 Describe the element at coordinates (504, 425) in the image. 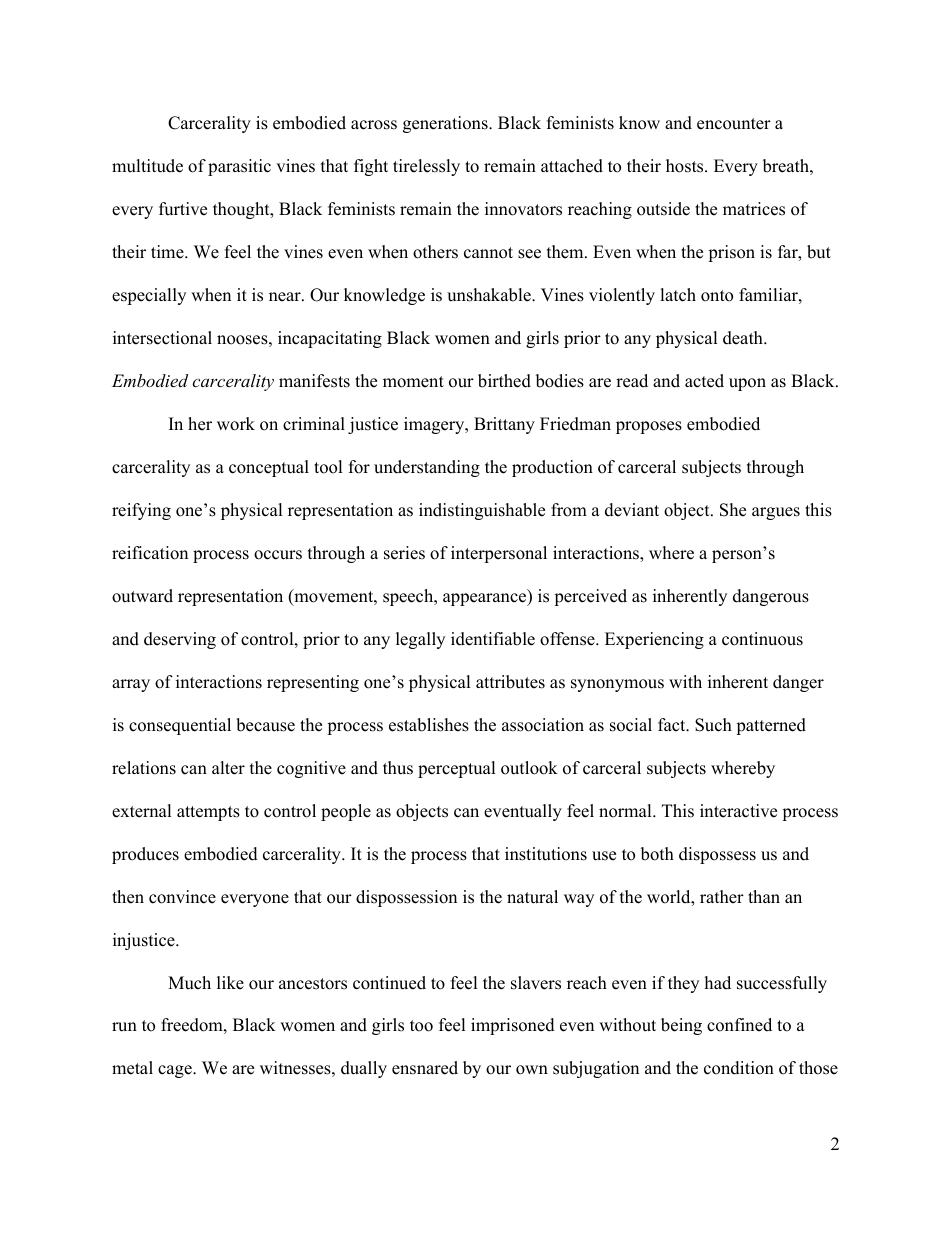

I see `Brittany` at that location.
